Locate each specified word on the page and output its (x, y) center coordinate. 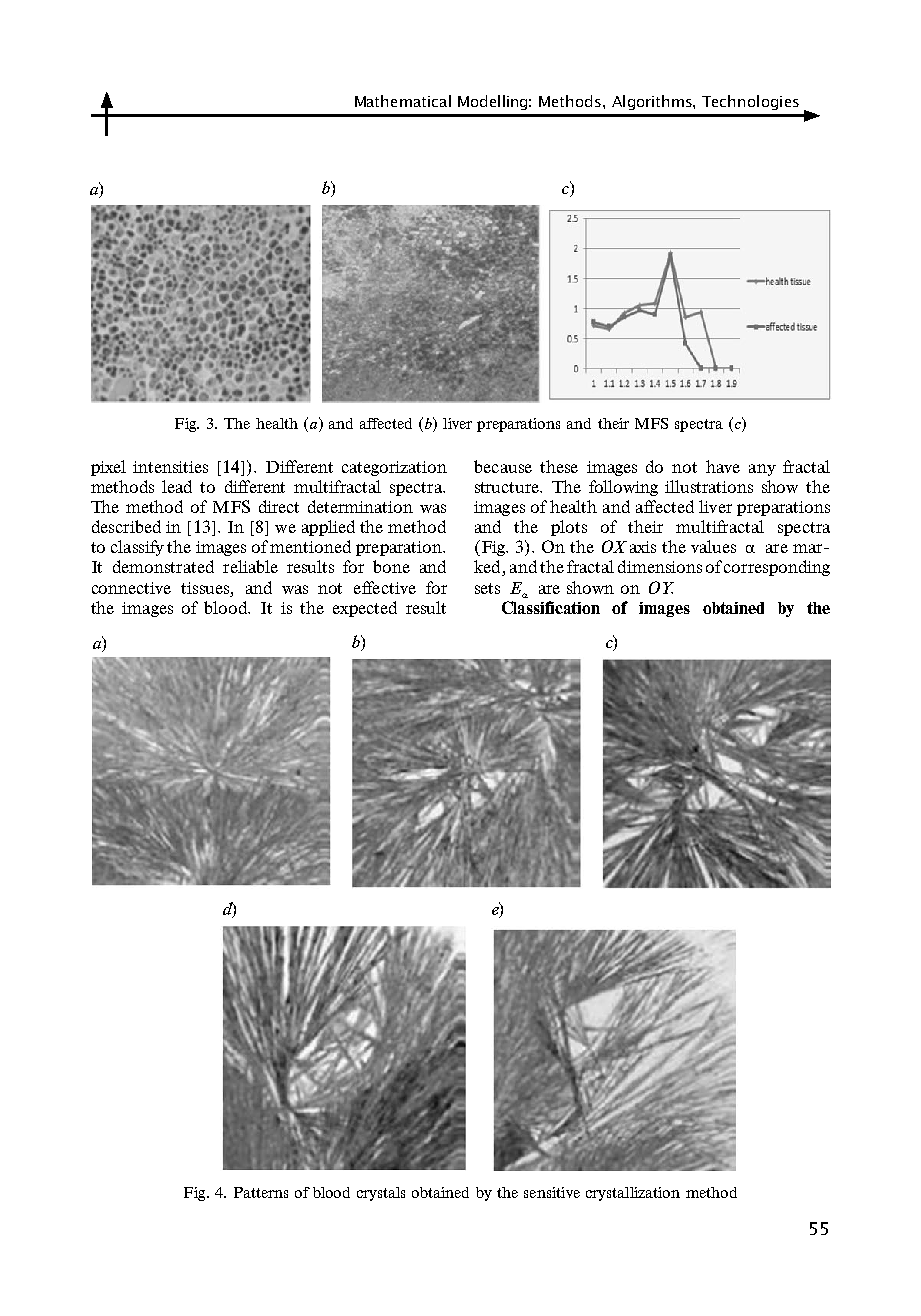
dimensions (660, 566)
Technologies (750, 102)
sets (487, 588)
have (723, 466)
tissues (205, 588)
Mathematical (403, 101)
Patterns (261, 1192)
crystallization (633, 1194)
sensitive (552, 1192)
